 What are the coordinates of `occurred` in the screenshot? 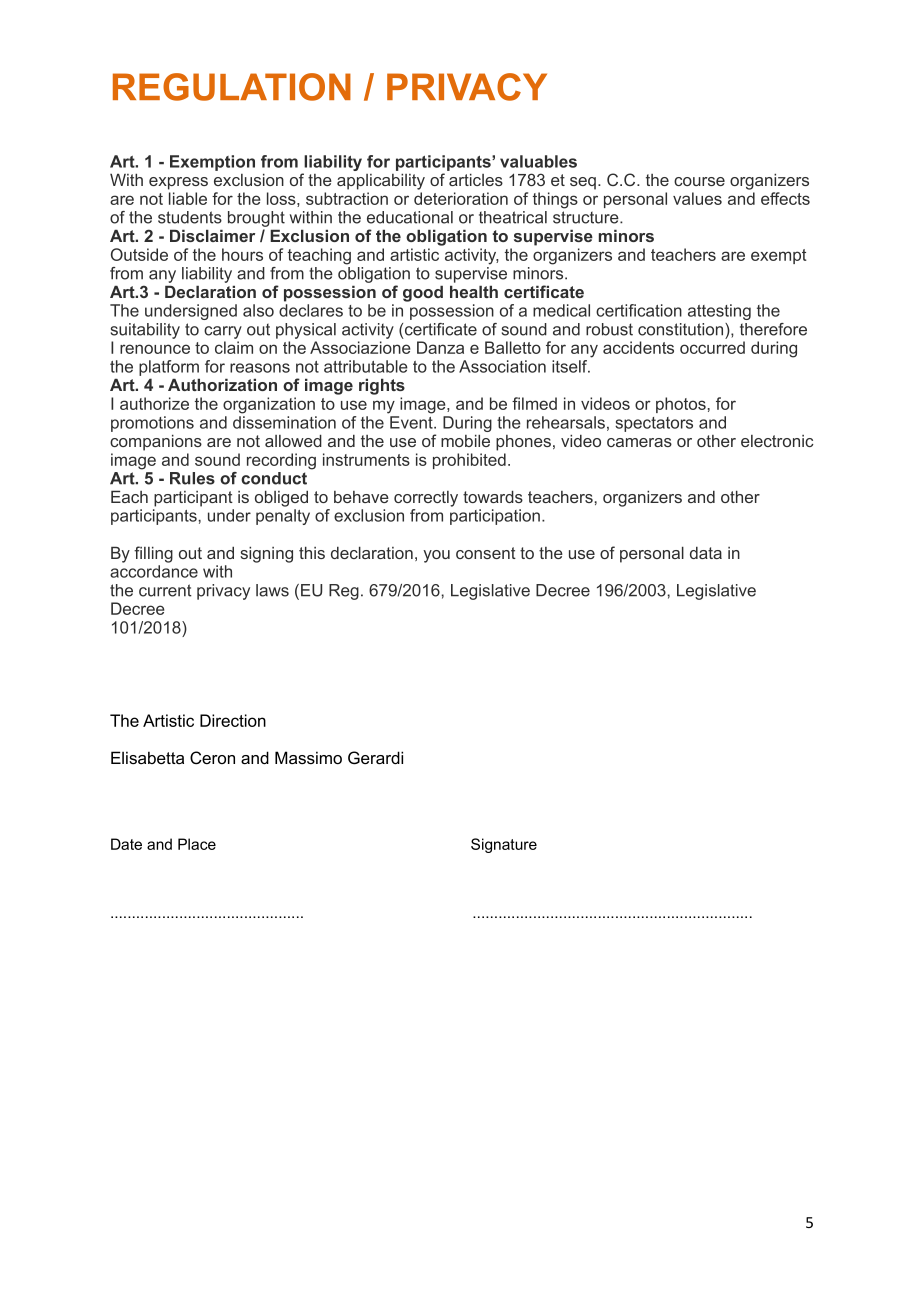 It's located at (712, 347).
